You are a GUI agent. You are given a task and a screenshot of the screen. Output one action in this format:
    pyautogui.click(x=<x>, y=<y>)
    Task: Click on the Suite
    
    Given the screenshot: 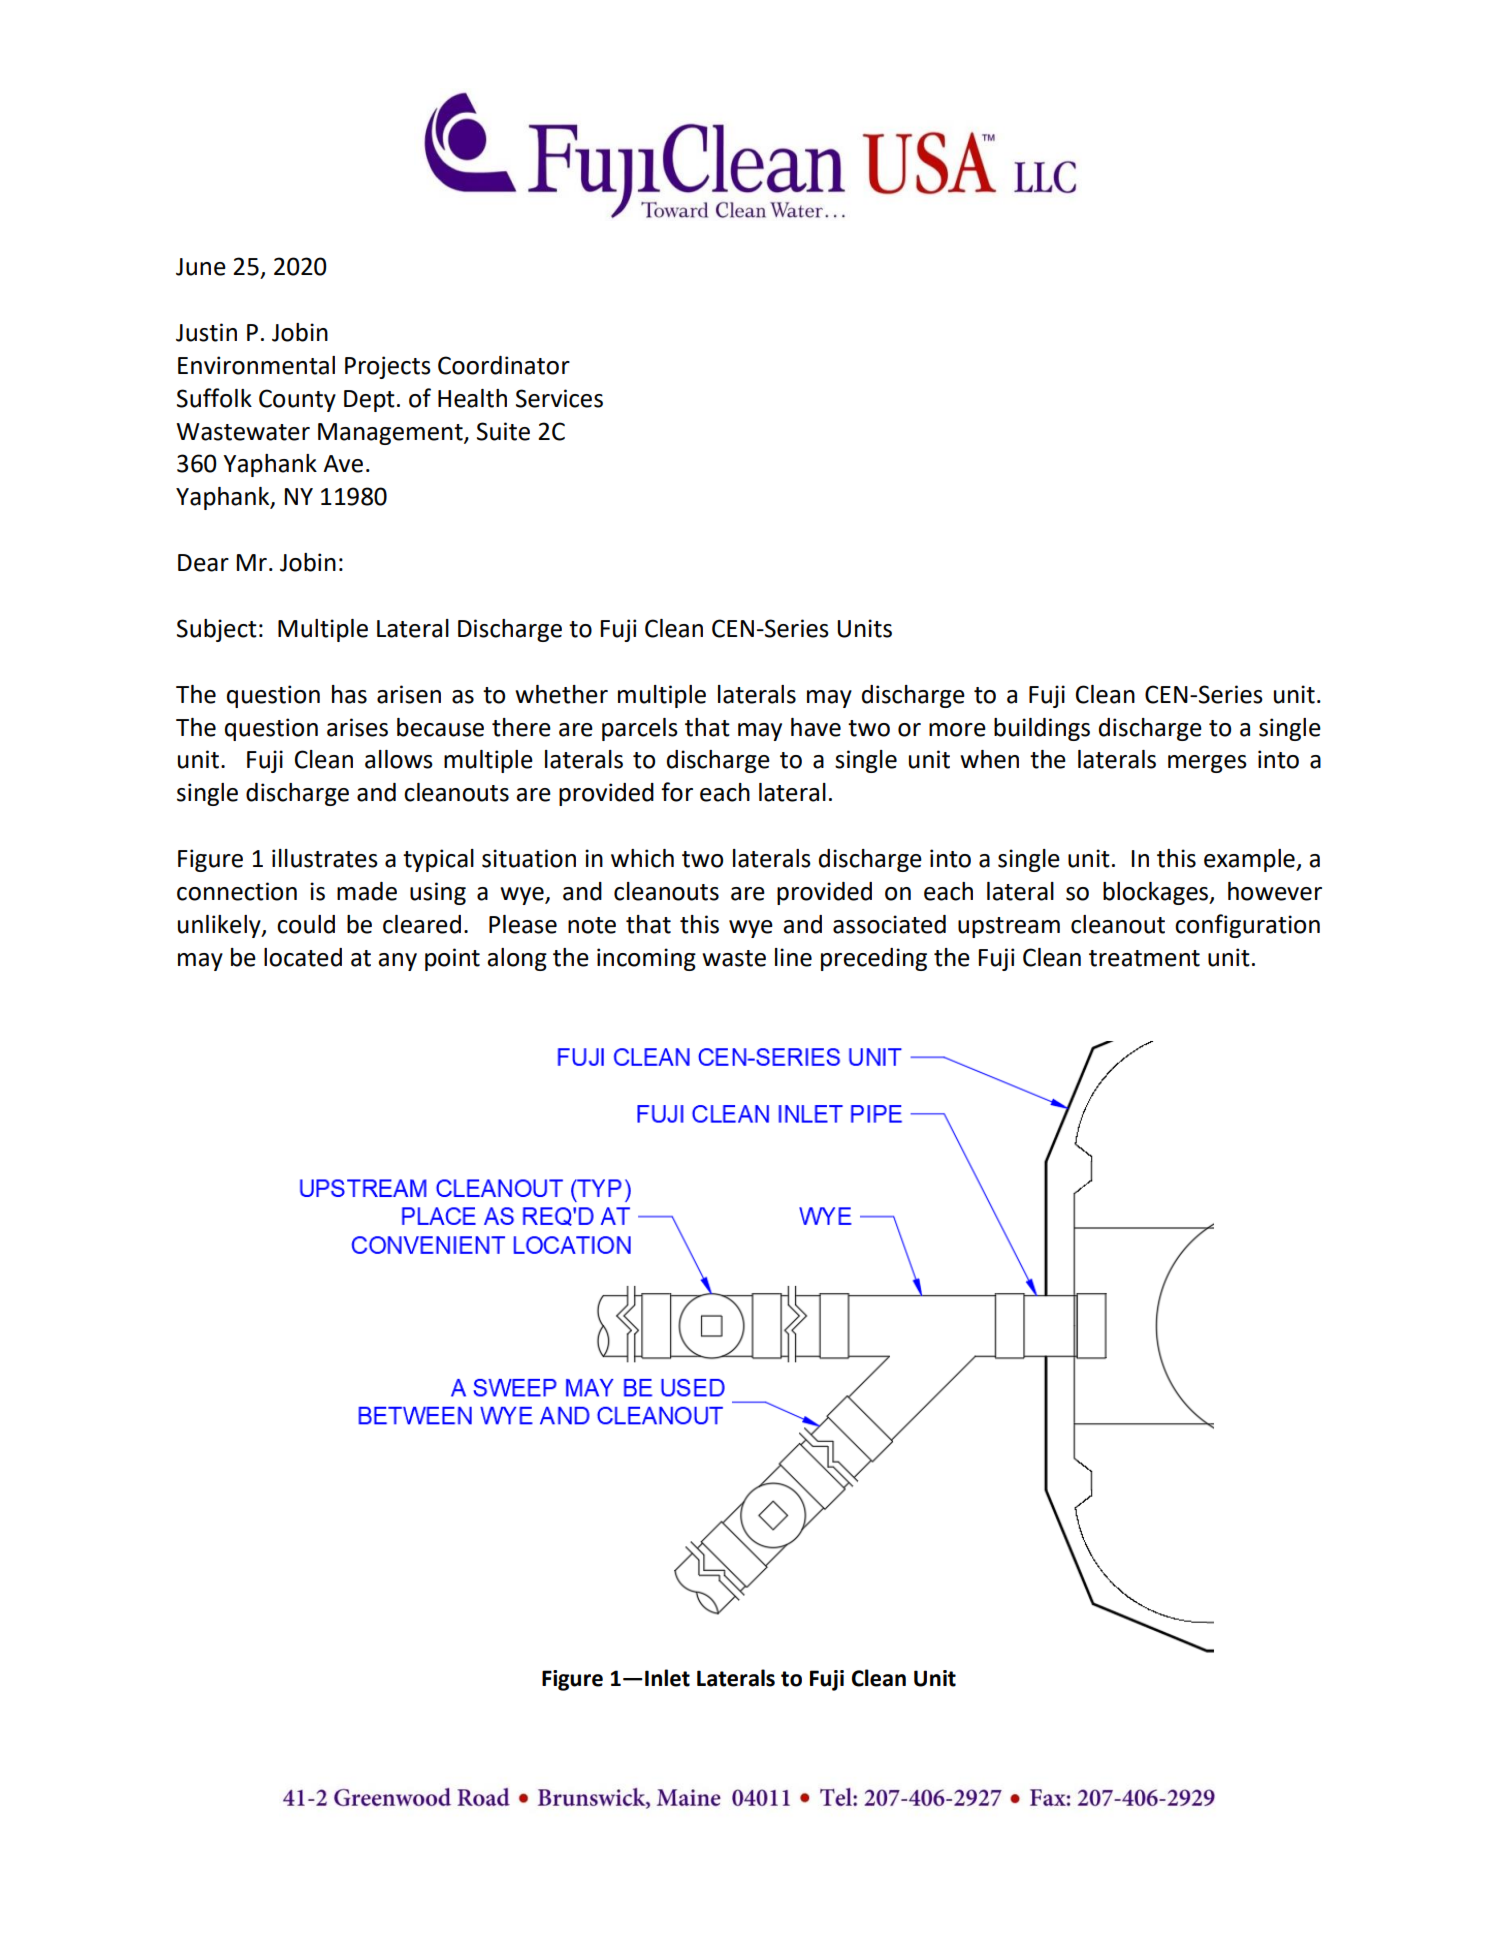 What is the action you would take?
    pyautogui.click(x=503, y=431)
